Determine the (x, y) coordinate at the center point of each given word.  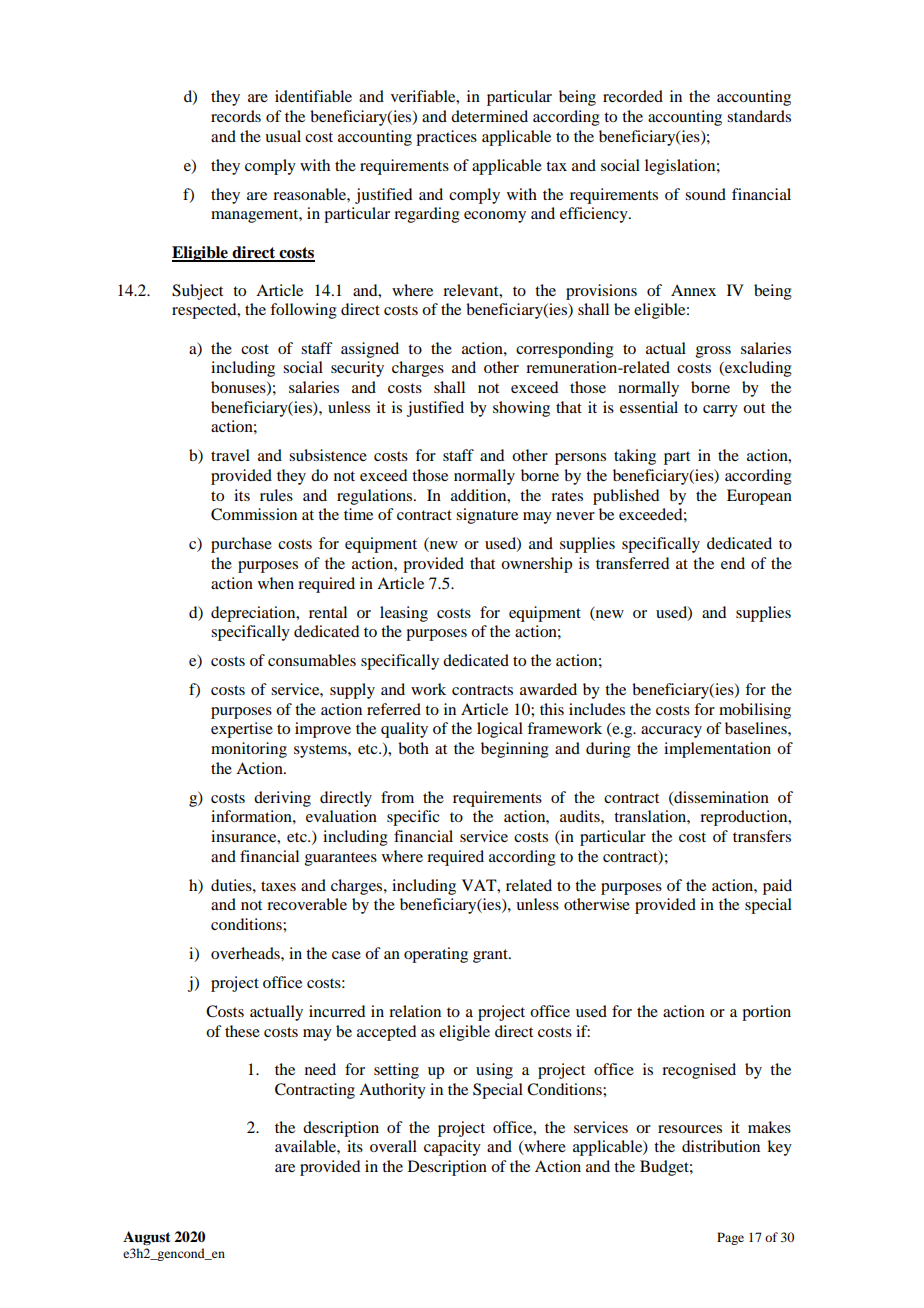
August (147, 1238)
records (236, 116)
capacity (452, 1148)
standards (759, 116)
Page (730, 1238)
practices (446, 138)
